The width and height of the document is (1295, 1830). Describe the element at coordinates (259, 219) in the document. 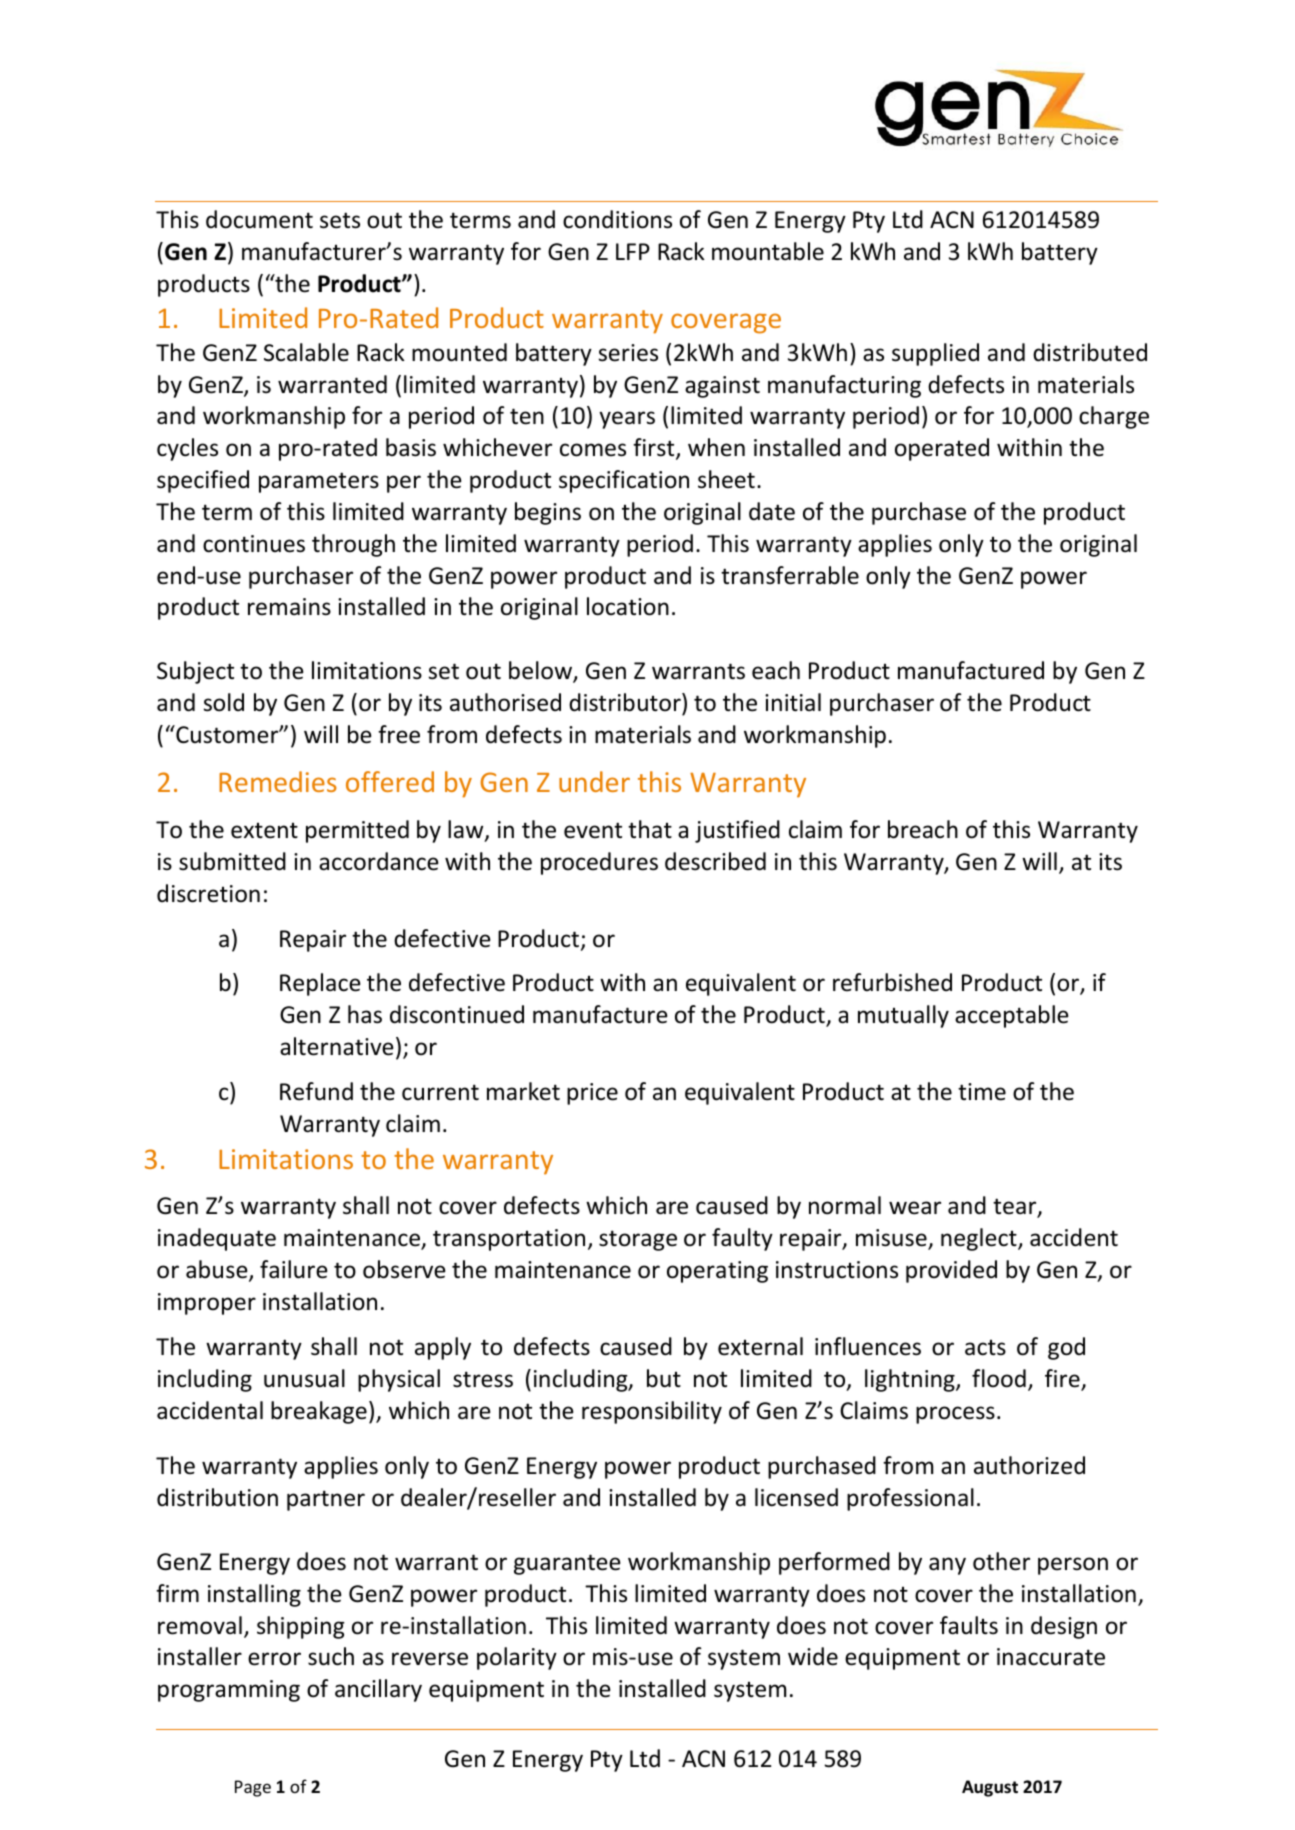

I see `document` at that location.
